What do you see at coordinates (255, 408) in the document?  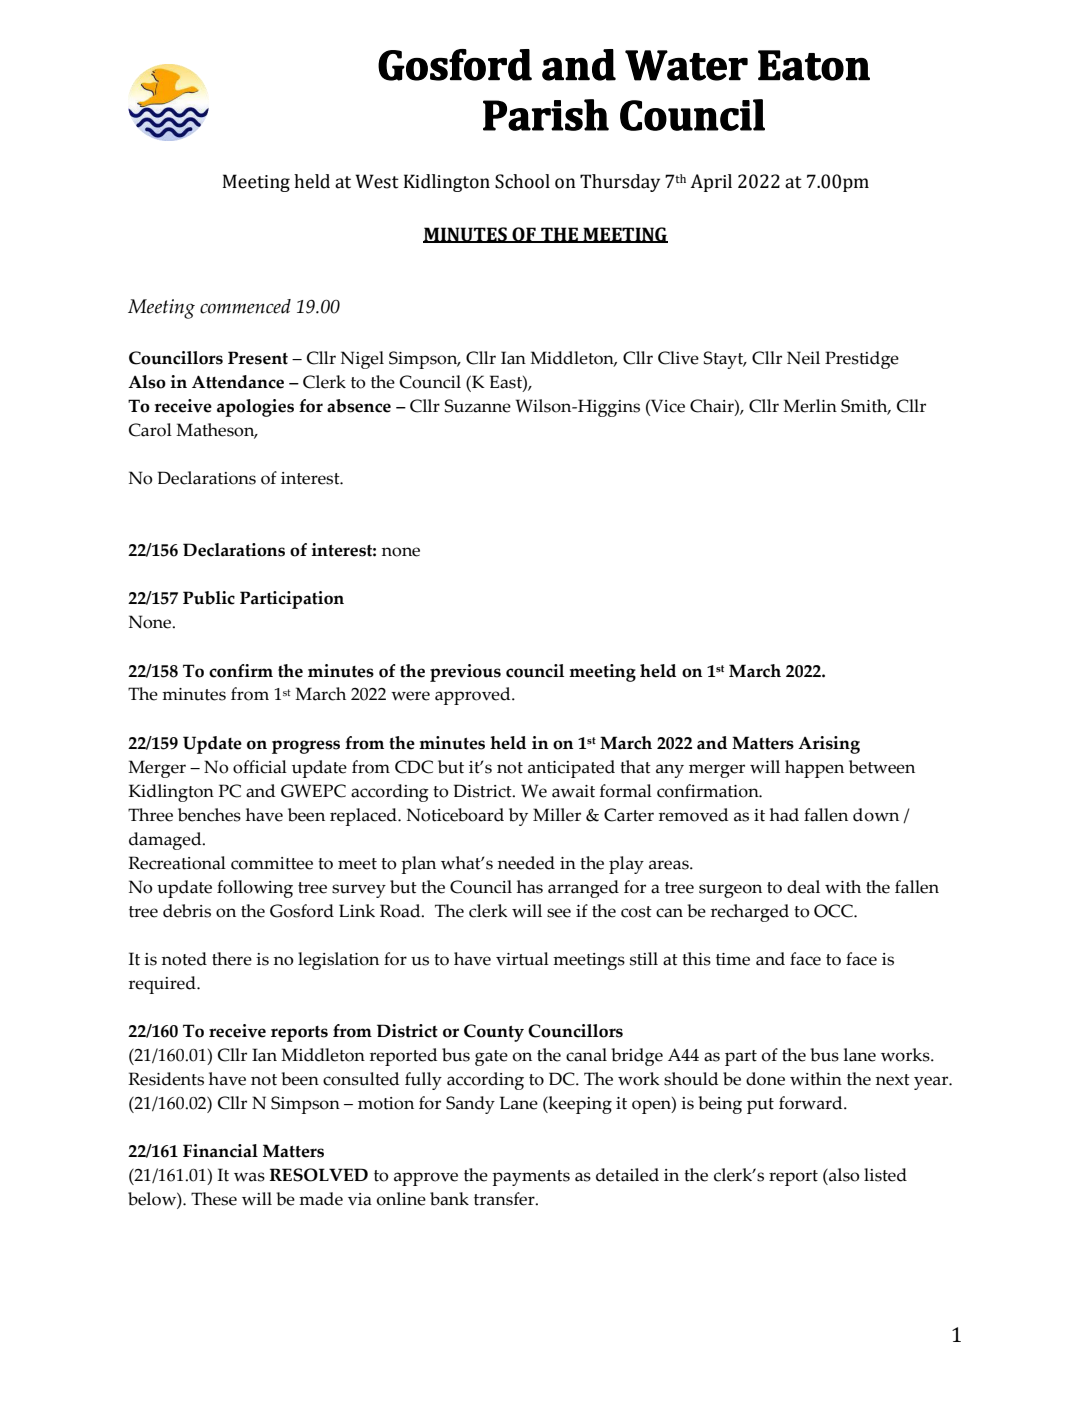 I see `apologies` at bounding box center [255, 408].
